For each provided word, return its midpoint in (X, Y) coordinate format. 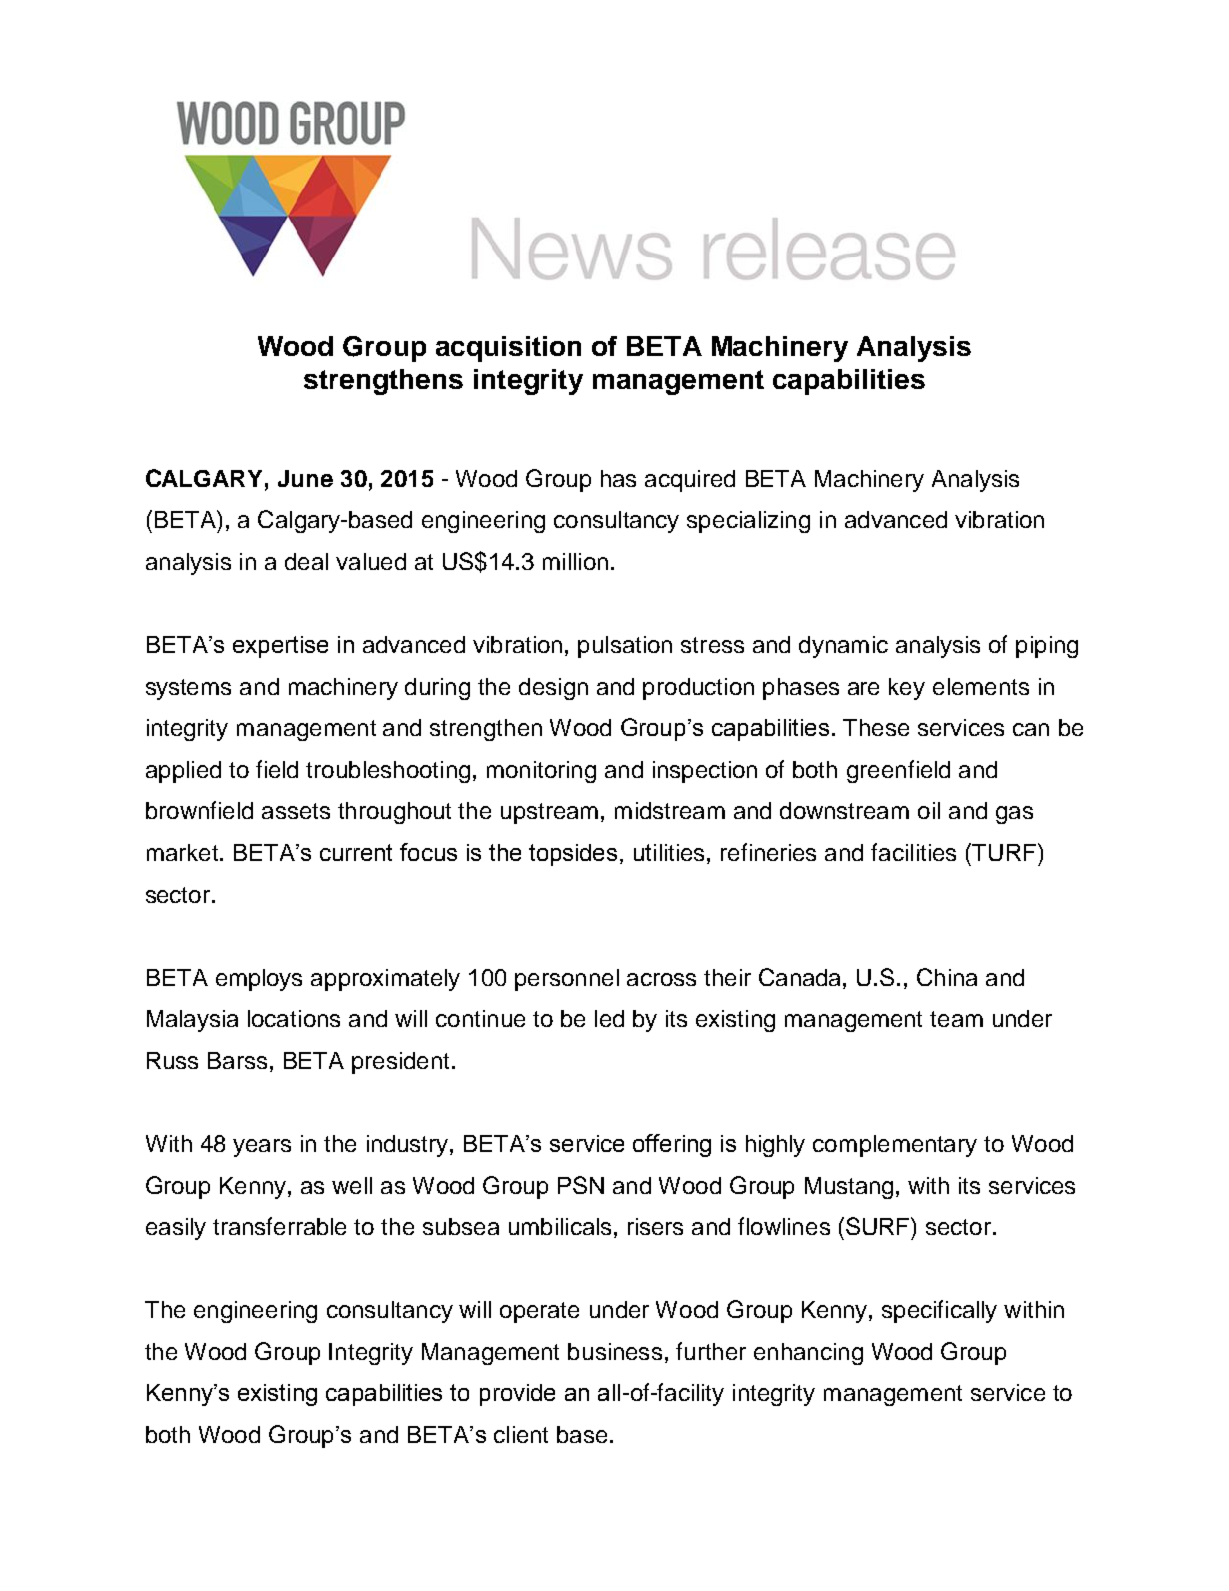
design (553, 689)
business (615, 1351)
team (956, 1019)
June (305, 478)
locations (294, 1018)
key (907, 689)
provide (517, 1395)
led (609, 1018)
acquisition (508, 349)
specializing (748, 522)
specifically (939, 1311)
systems (188, 689)
